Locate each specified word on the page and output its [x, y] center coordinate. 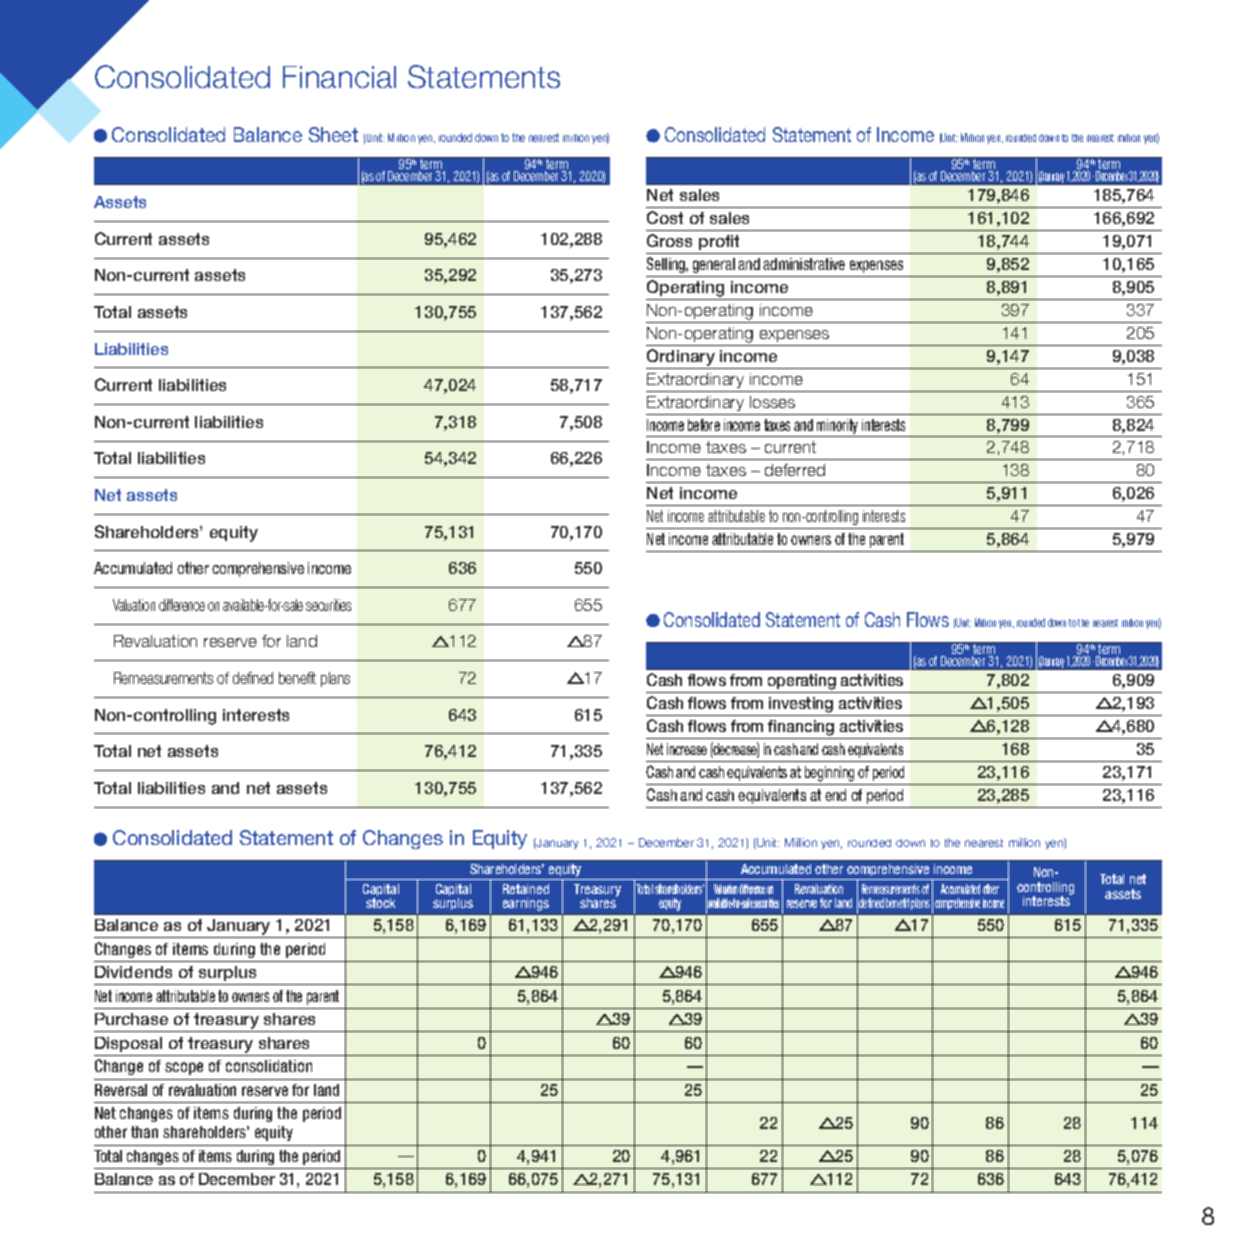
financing [801, 728]
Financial [339, 77]
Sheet [333, 134]
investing [801, 706]
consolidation [269, 1066]
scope [184, 1068]
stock [380, 903]
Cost [665, 217]
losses [772, 402]
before [704, 425]
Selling [667, 265]
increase [687, 749]
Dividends [133, 972]
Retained [526, 889]
